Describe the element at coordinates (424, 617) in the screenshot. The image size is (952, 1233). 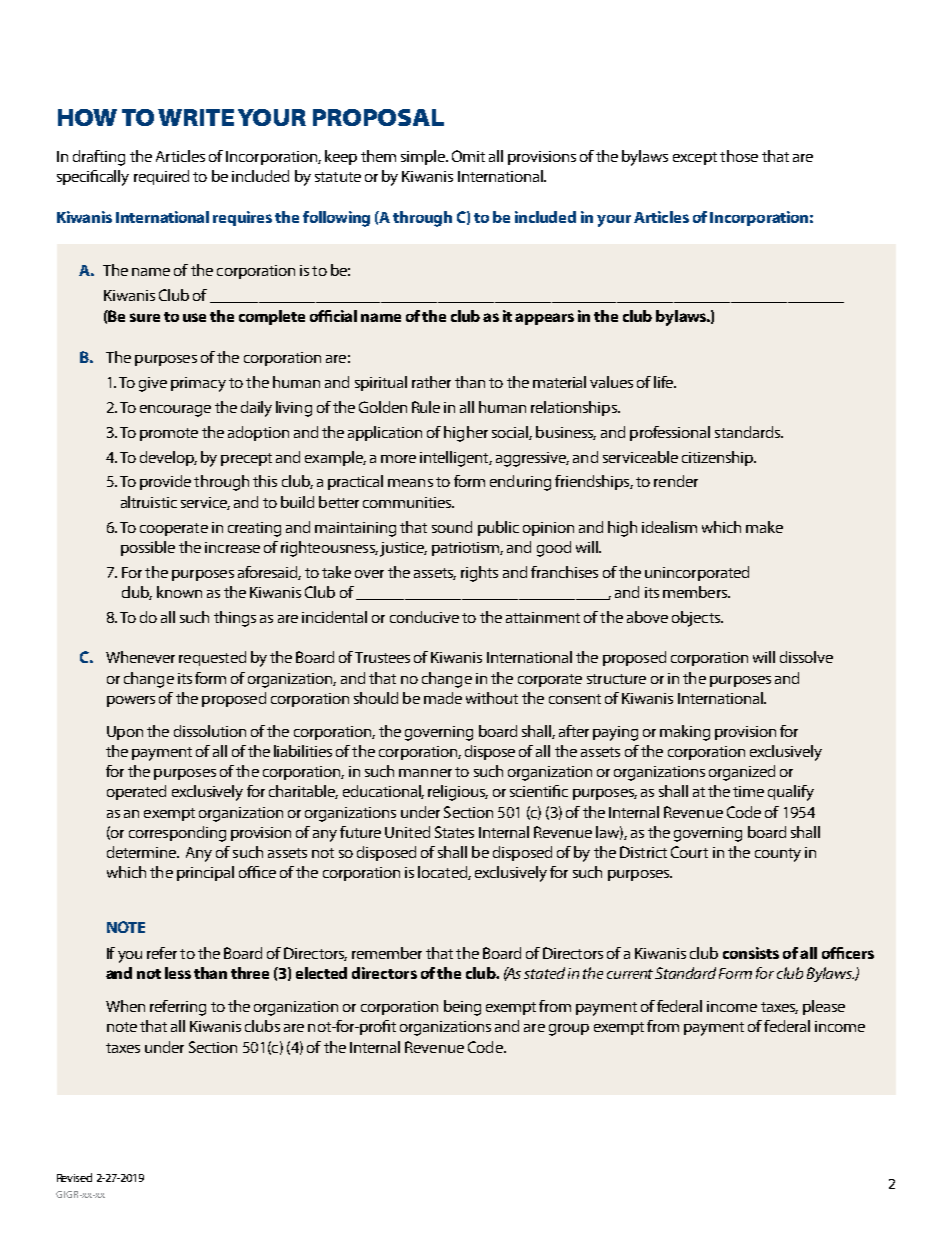
I see `conducive` at that location.
